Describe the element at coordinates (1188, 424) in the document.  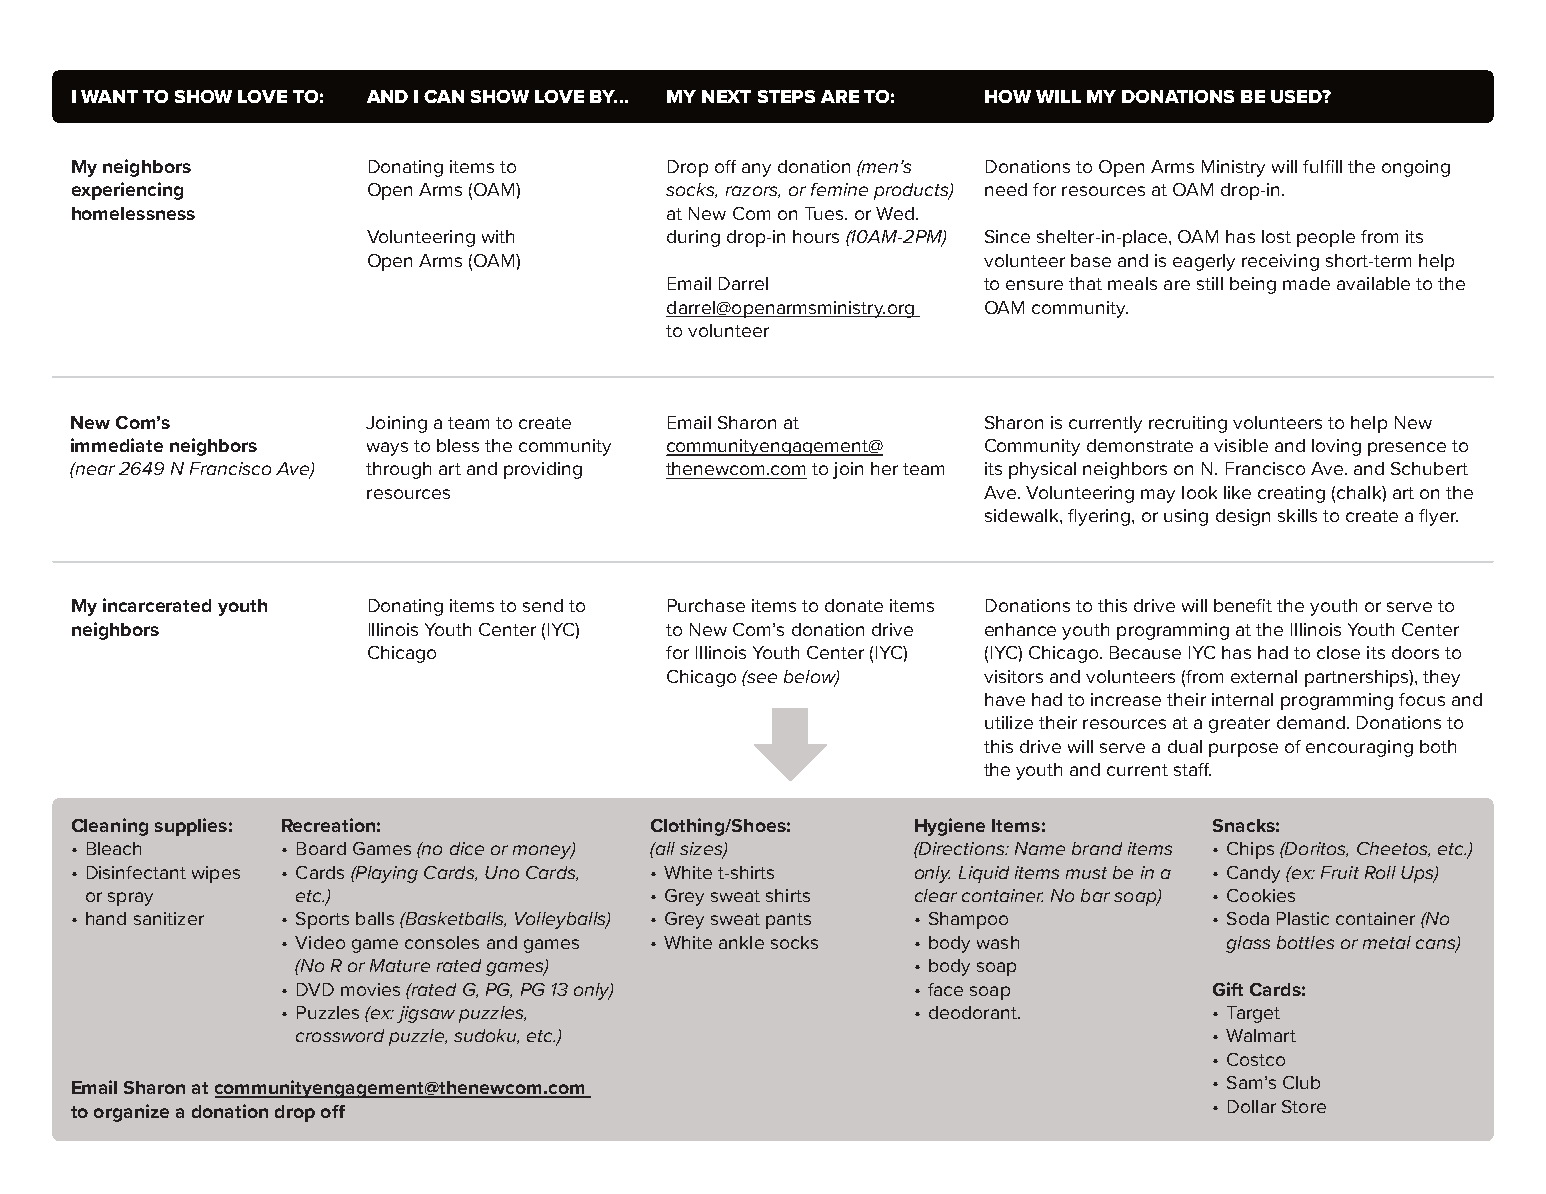
I see `recruiting` at that location.
